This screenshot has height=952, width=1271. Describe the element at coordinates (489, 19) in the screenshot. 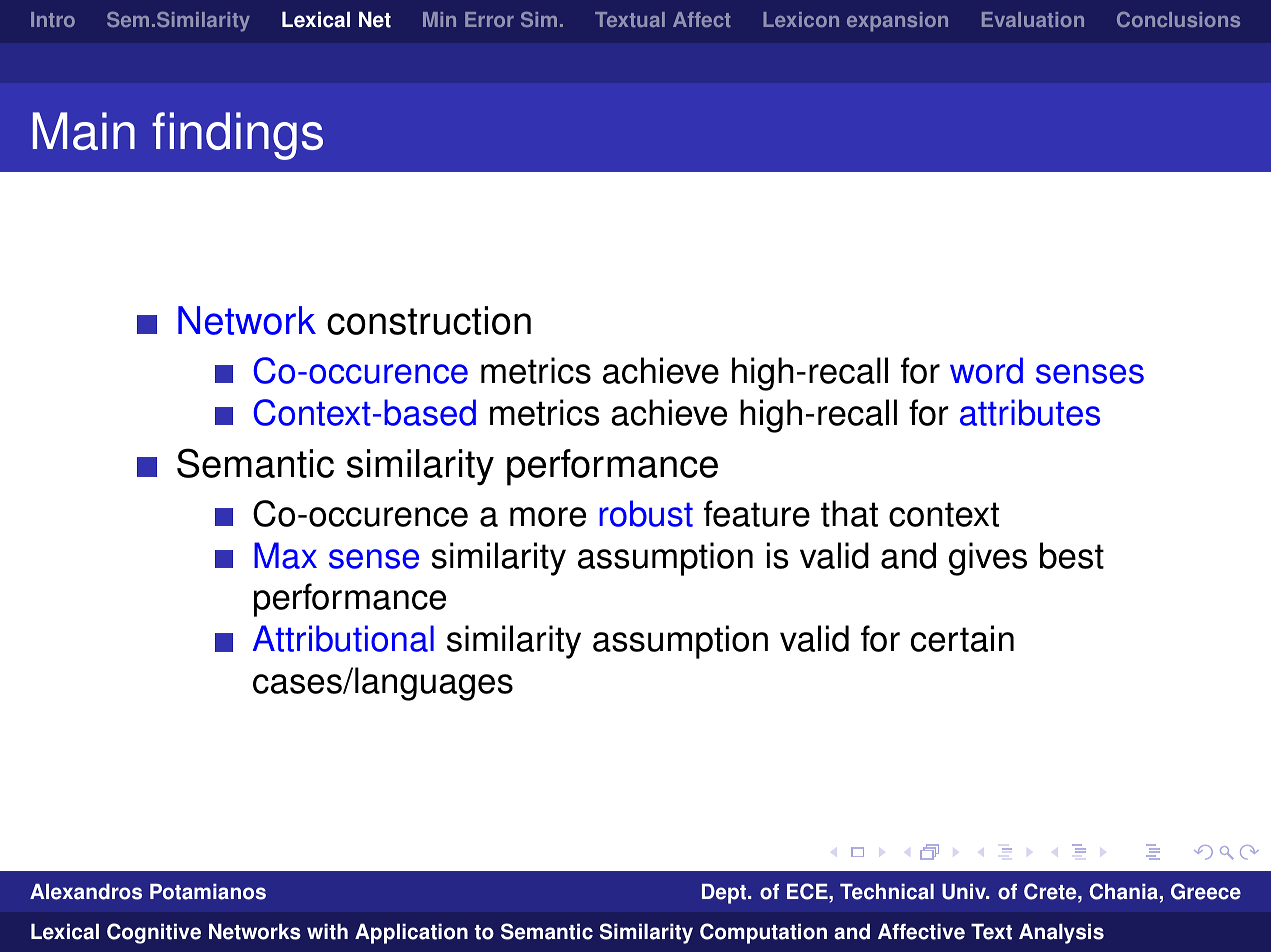

I see `Error` at that location.
